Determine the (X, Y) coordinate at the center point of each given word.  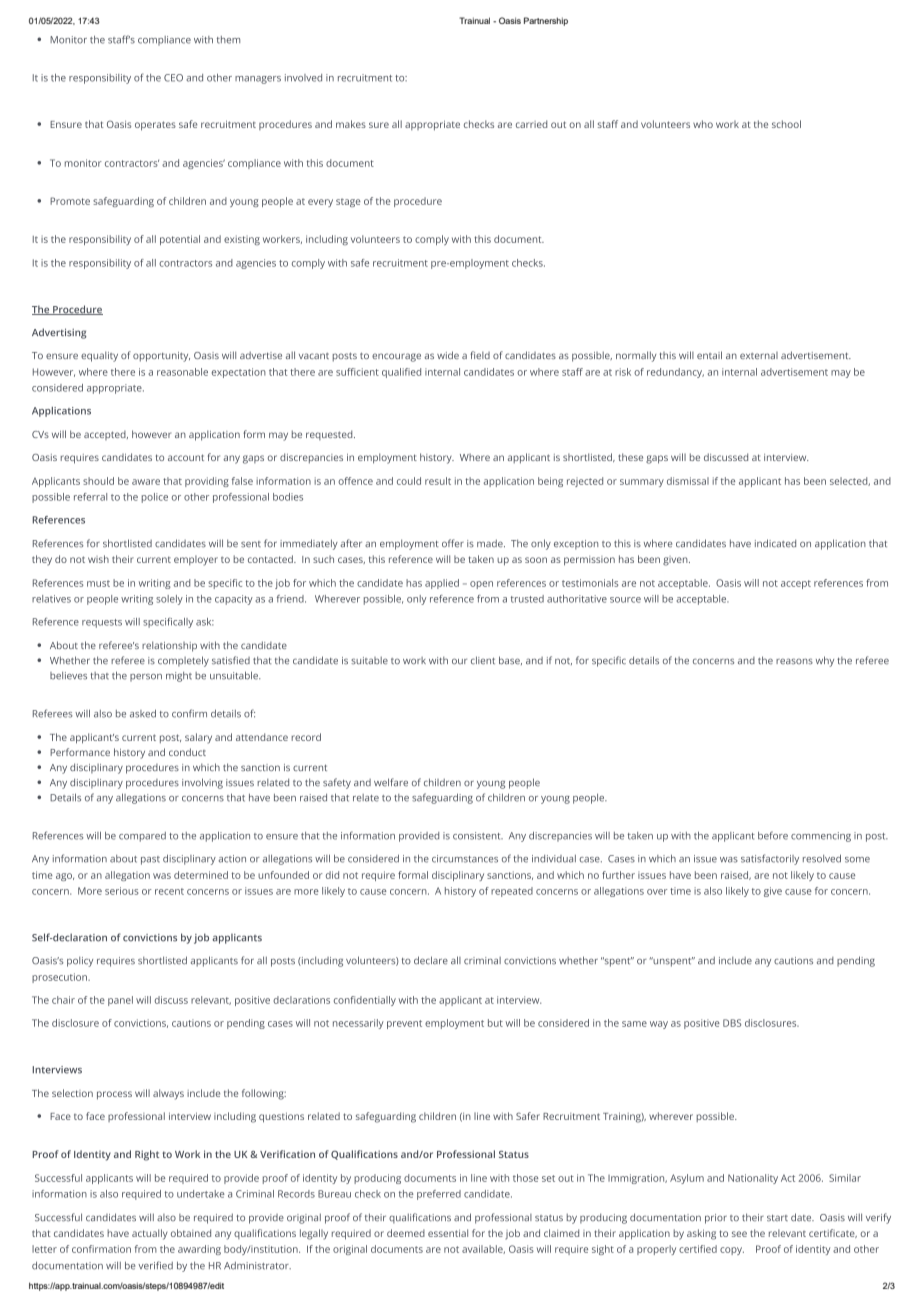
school (786, 124)
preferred (439, 1195)
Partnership (546, 21)
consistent (478, 836)
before (773, 835)
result (438, 481)
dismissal (688, 481)
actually (150, 1234)
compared (142, 837)
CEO (173, 78)
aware (146, 482)
